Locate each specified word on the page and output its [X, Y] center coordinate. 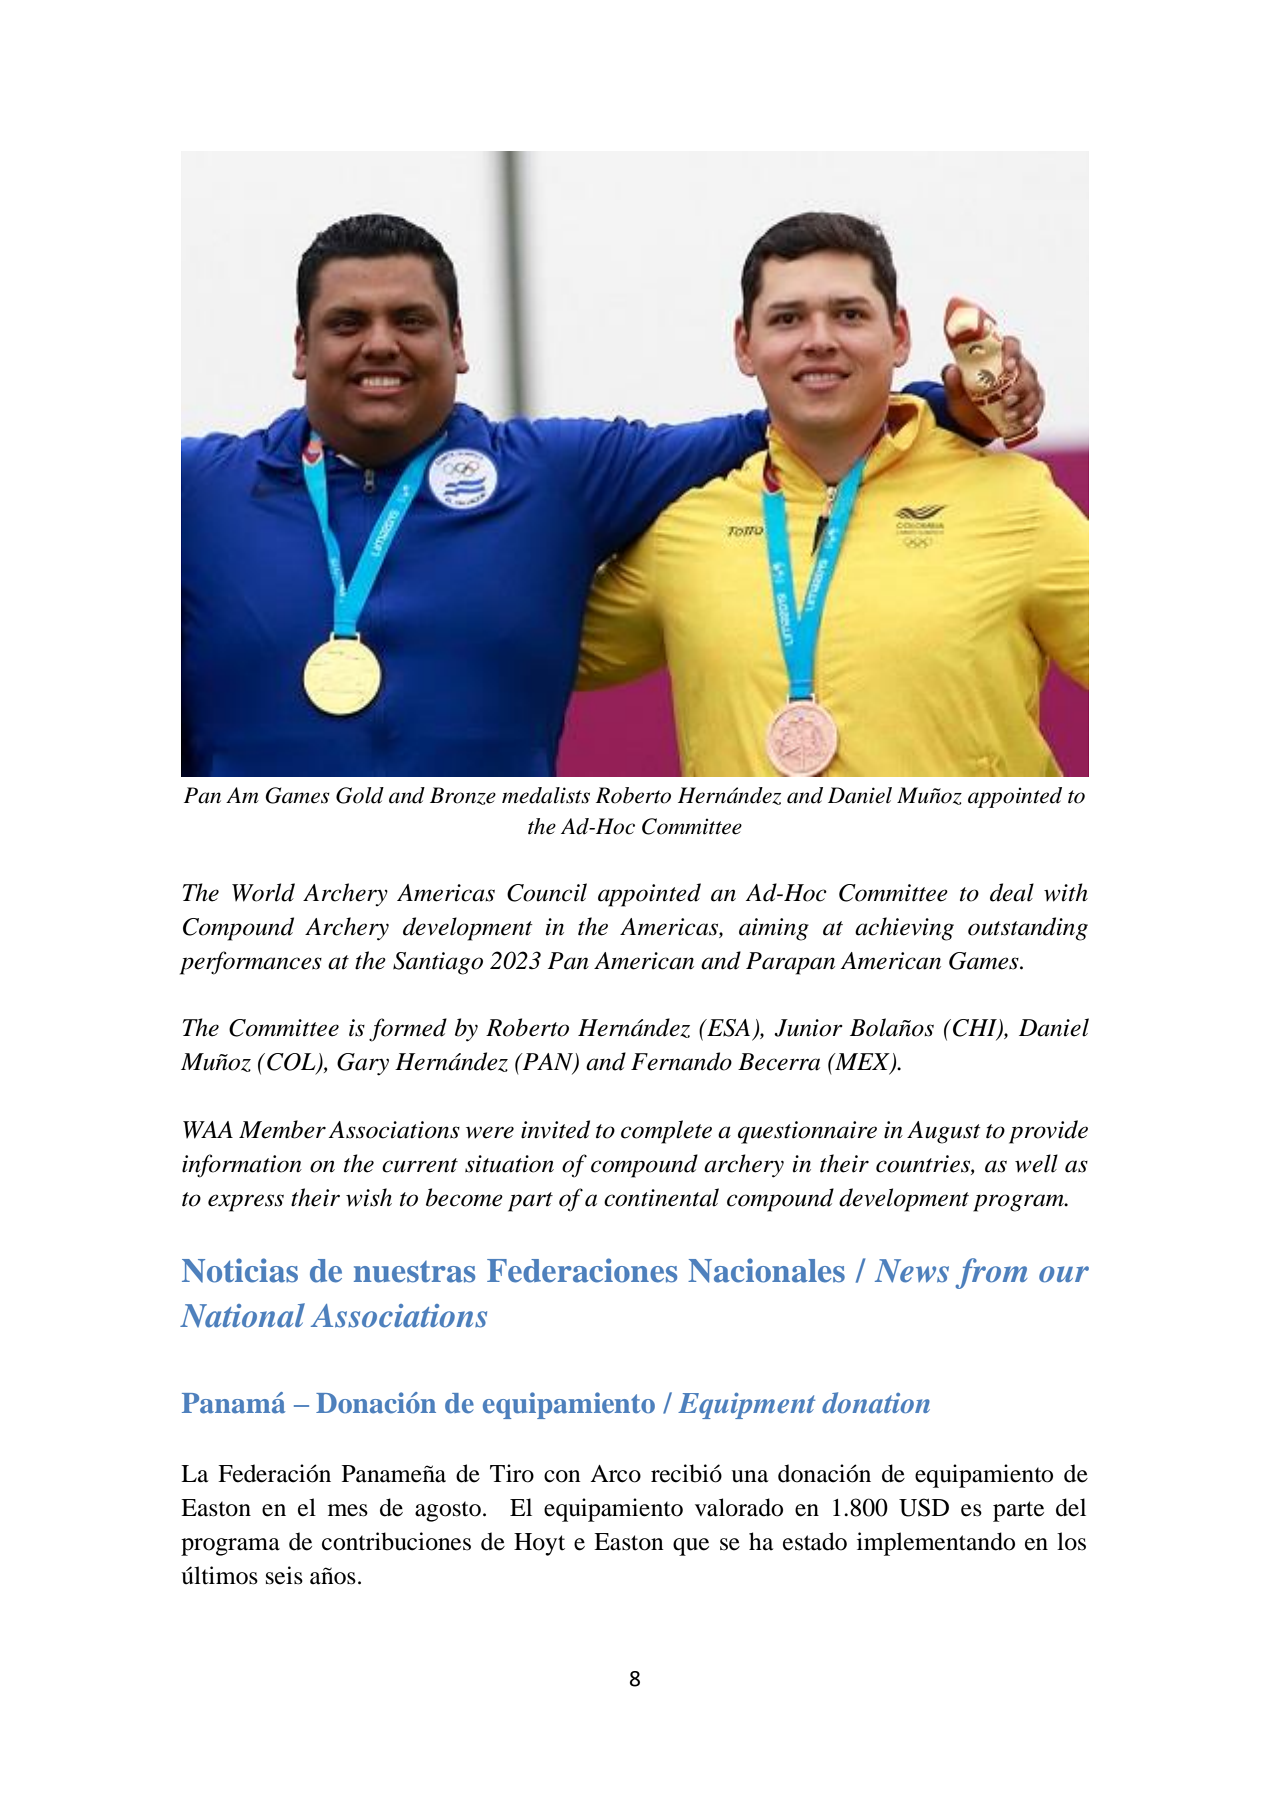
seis [284, 1575]
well [1036, 1163]
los [1071, 1541]
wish [369, 1197]
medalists [546, 795]
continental [661, 1197]
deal [1012, 892]
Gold [360, 795]
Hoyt [539, 1544]
